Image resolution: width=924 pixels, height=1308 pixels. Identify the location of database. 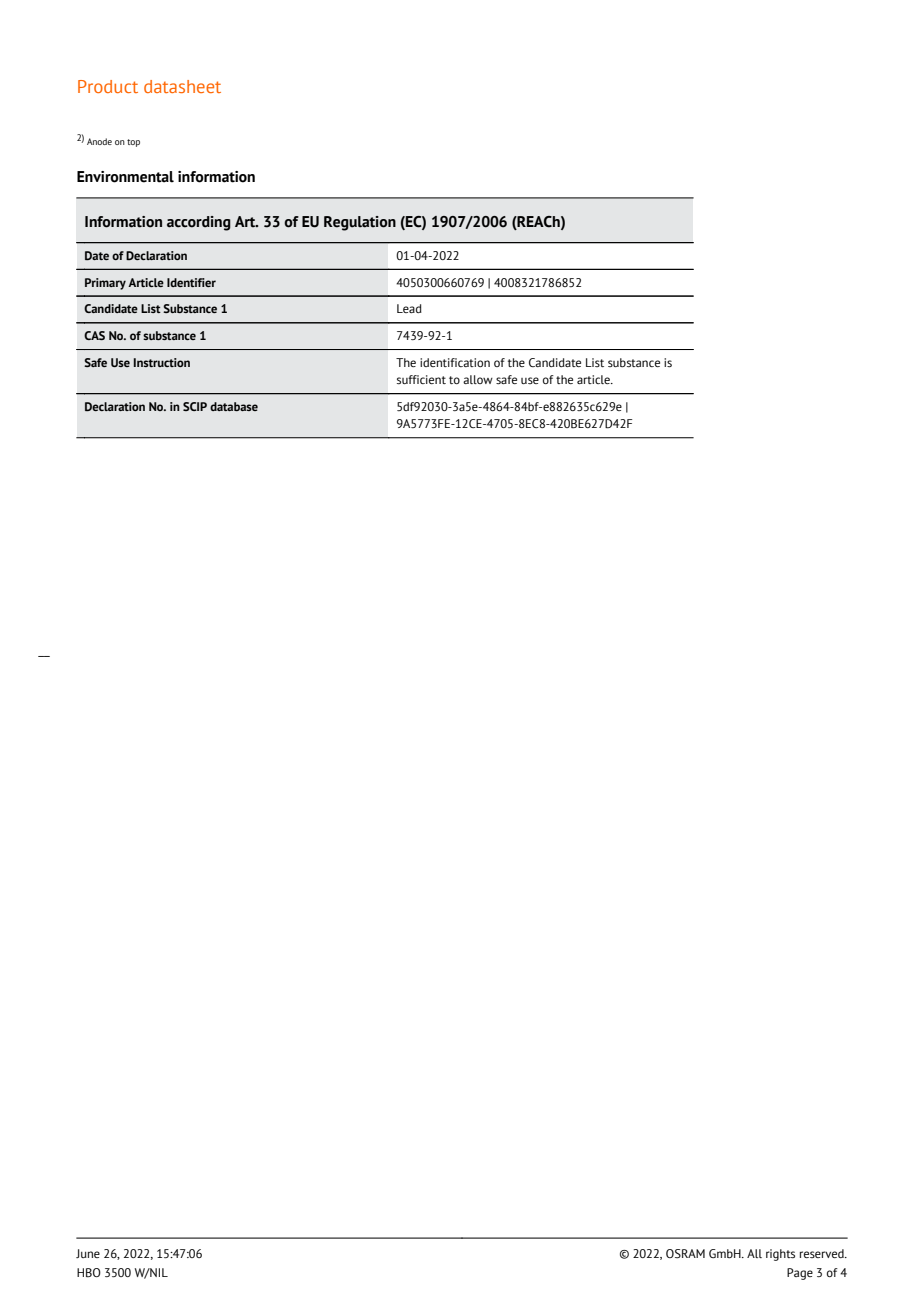
(234, 406).
